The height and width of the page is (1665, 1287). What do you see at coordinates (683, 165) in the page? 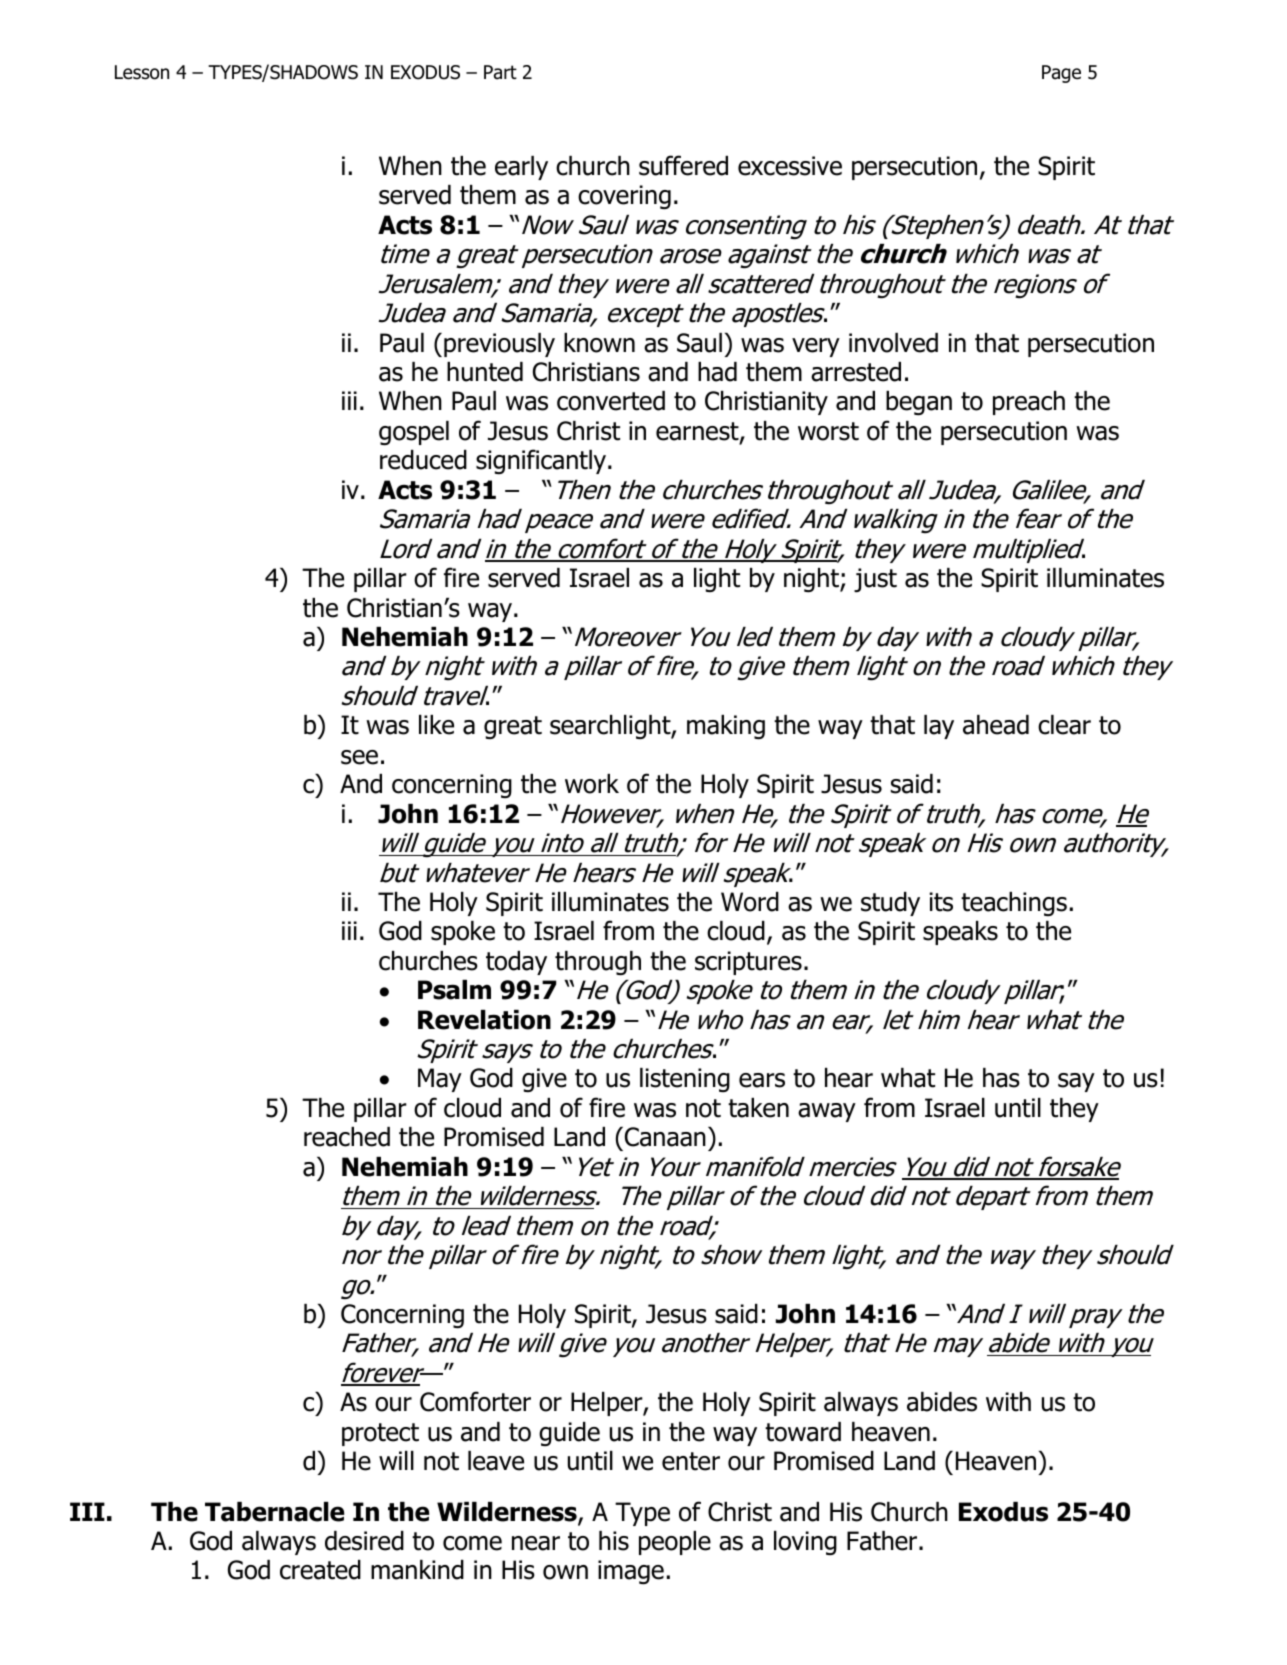
I see `suffered` at bounding box center [683, 165].
